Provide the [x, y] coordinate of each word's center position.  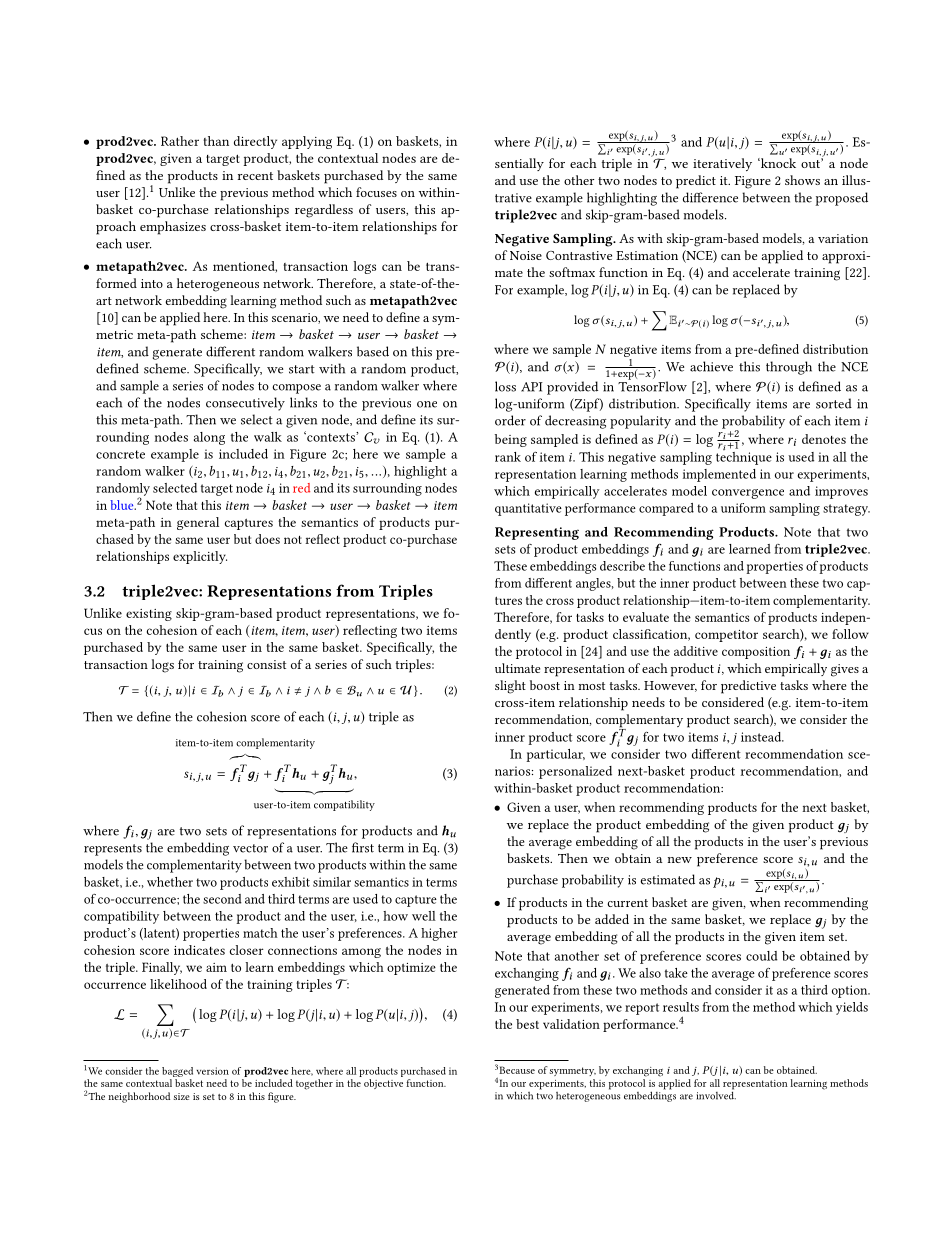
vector [250, 848]
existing [149, 615]
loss [505, 386]
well [424, 916]
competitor [726, 636]
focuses [376, 192]
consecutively [245, 404]
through [789, 368]
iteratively [722, 164]
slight [510, 687]
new [680, 860]
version [213, 1071]
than [216, 141]
